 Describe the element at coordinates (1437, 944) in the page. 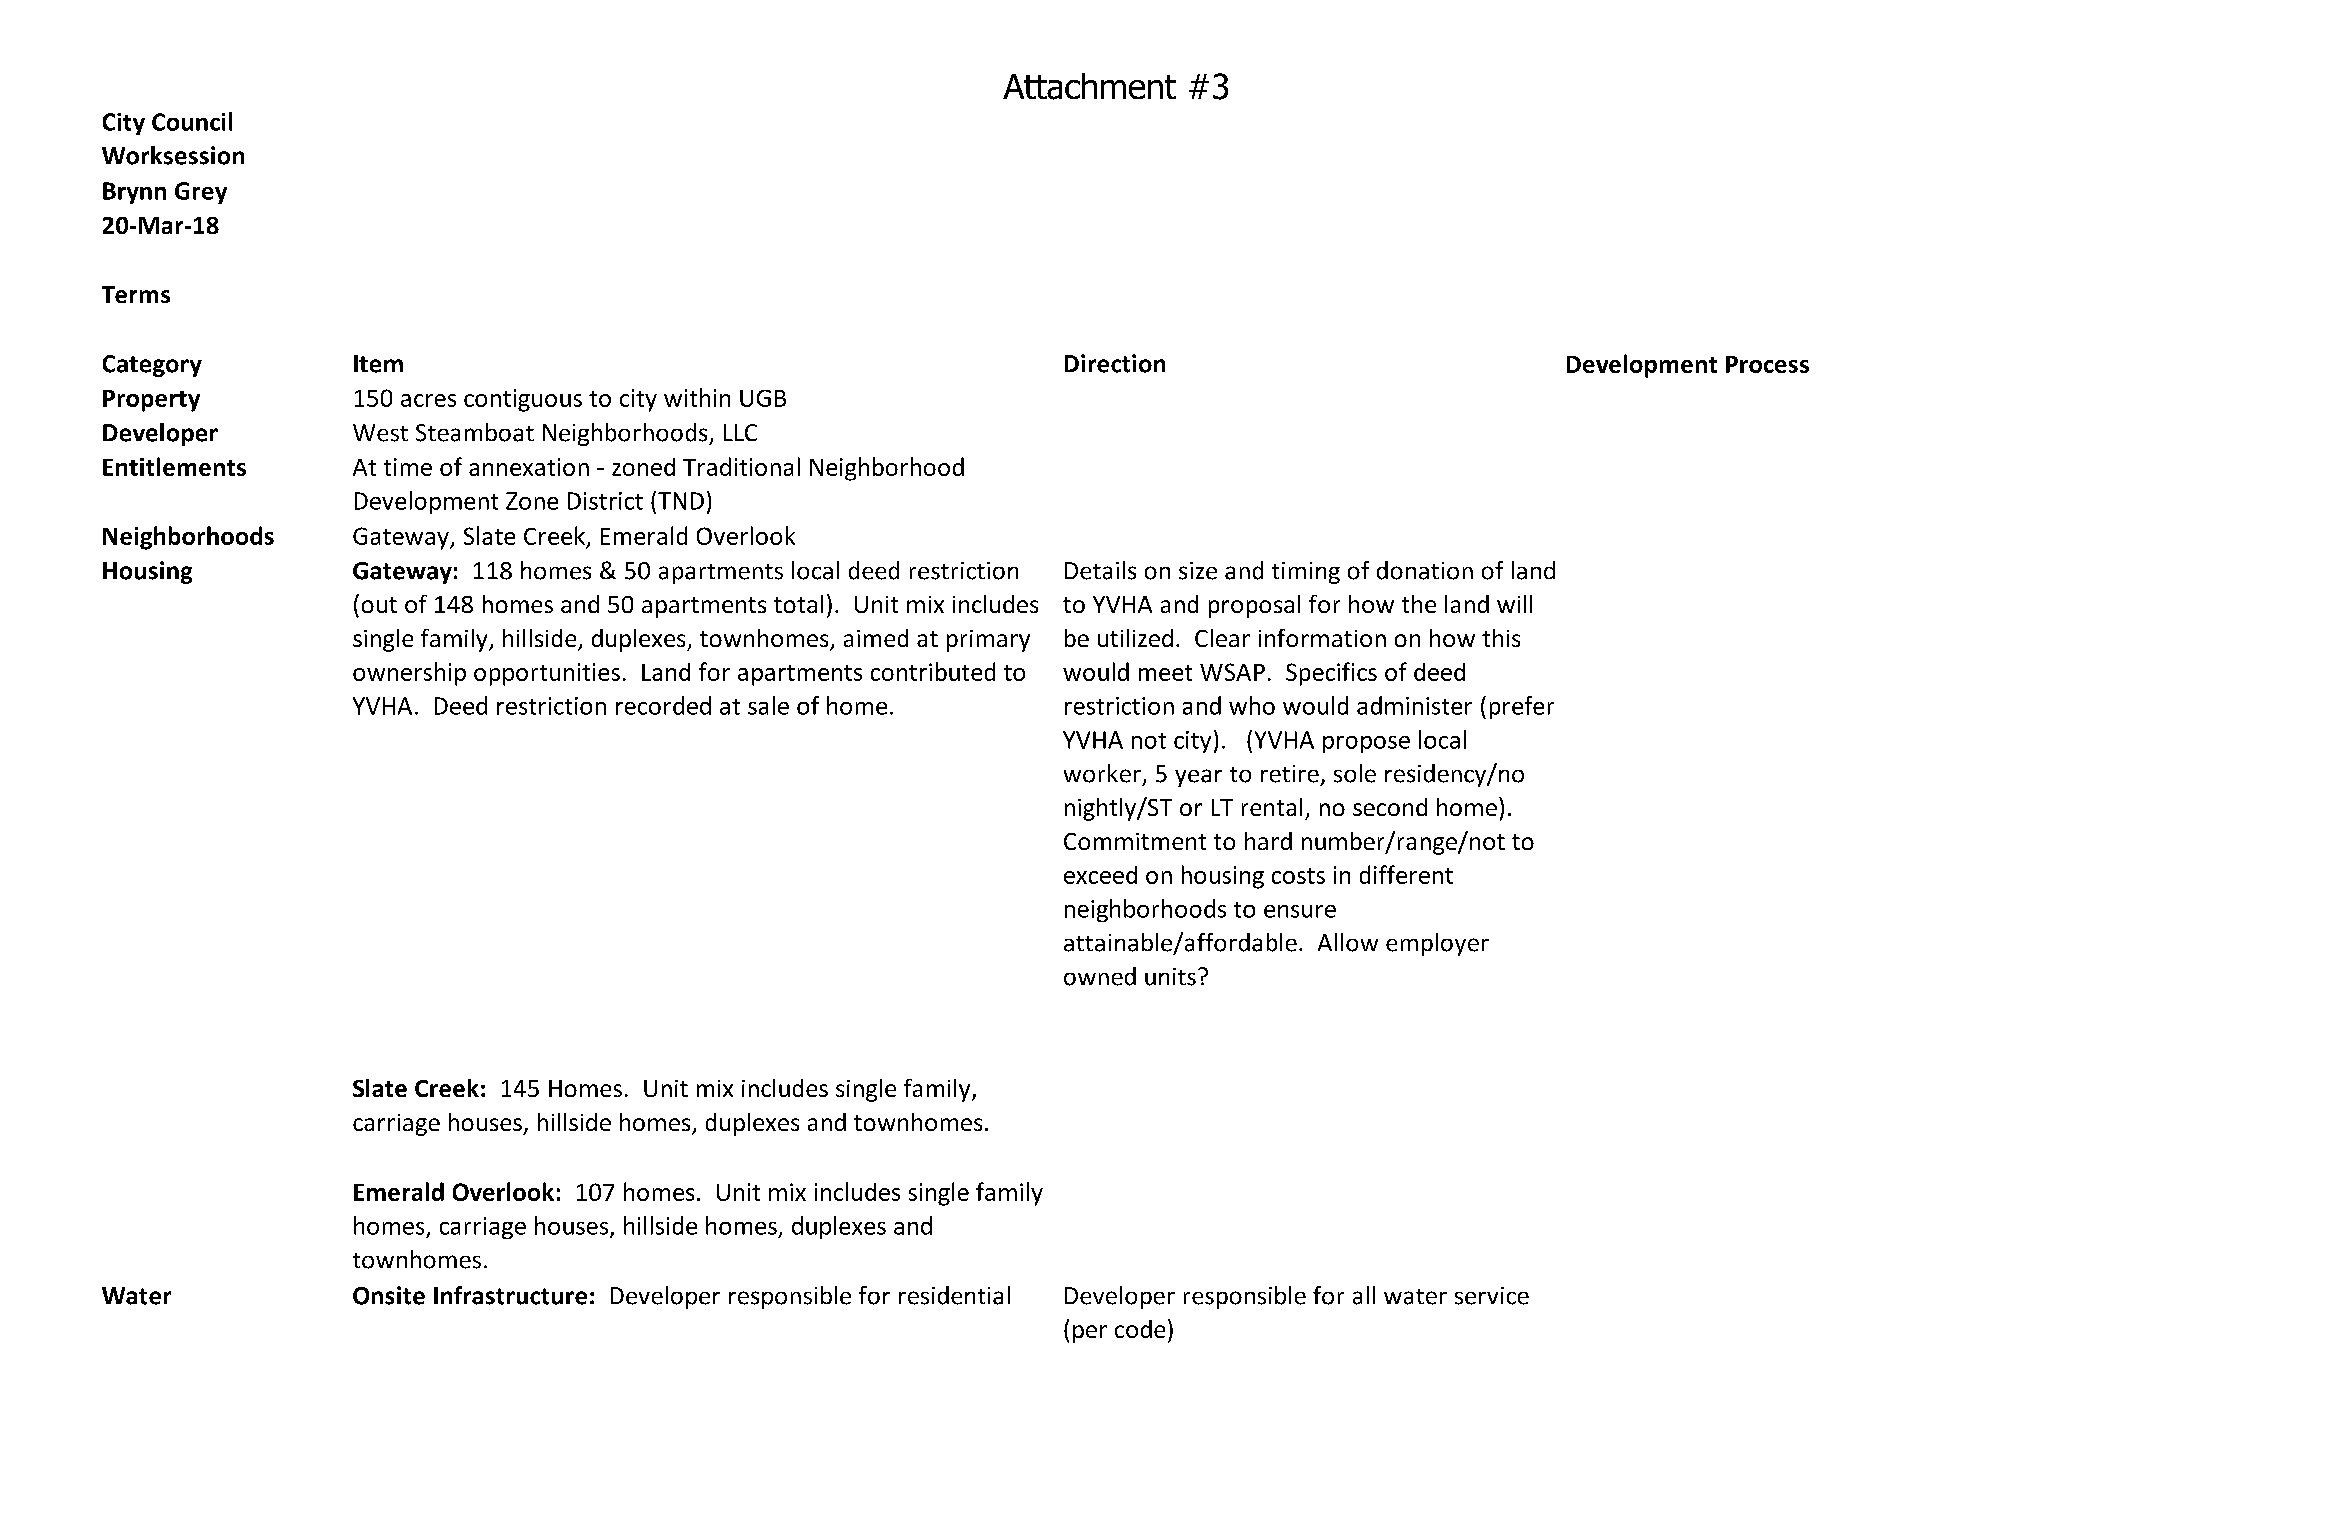

I see `employer` at that location.
